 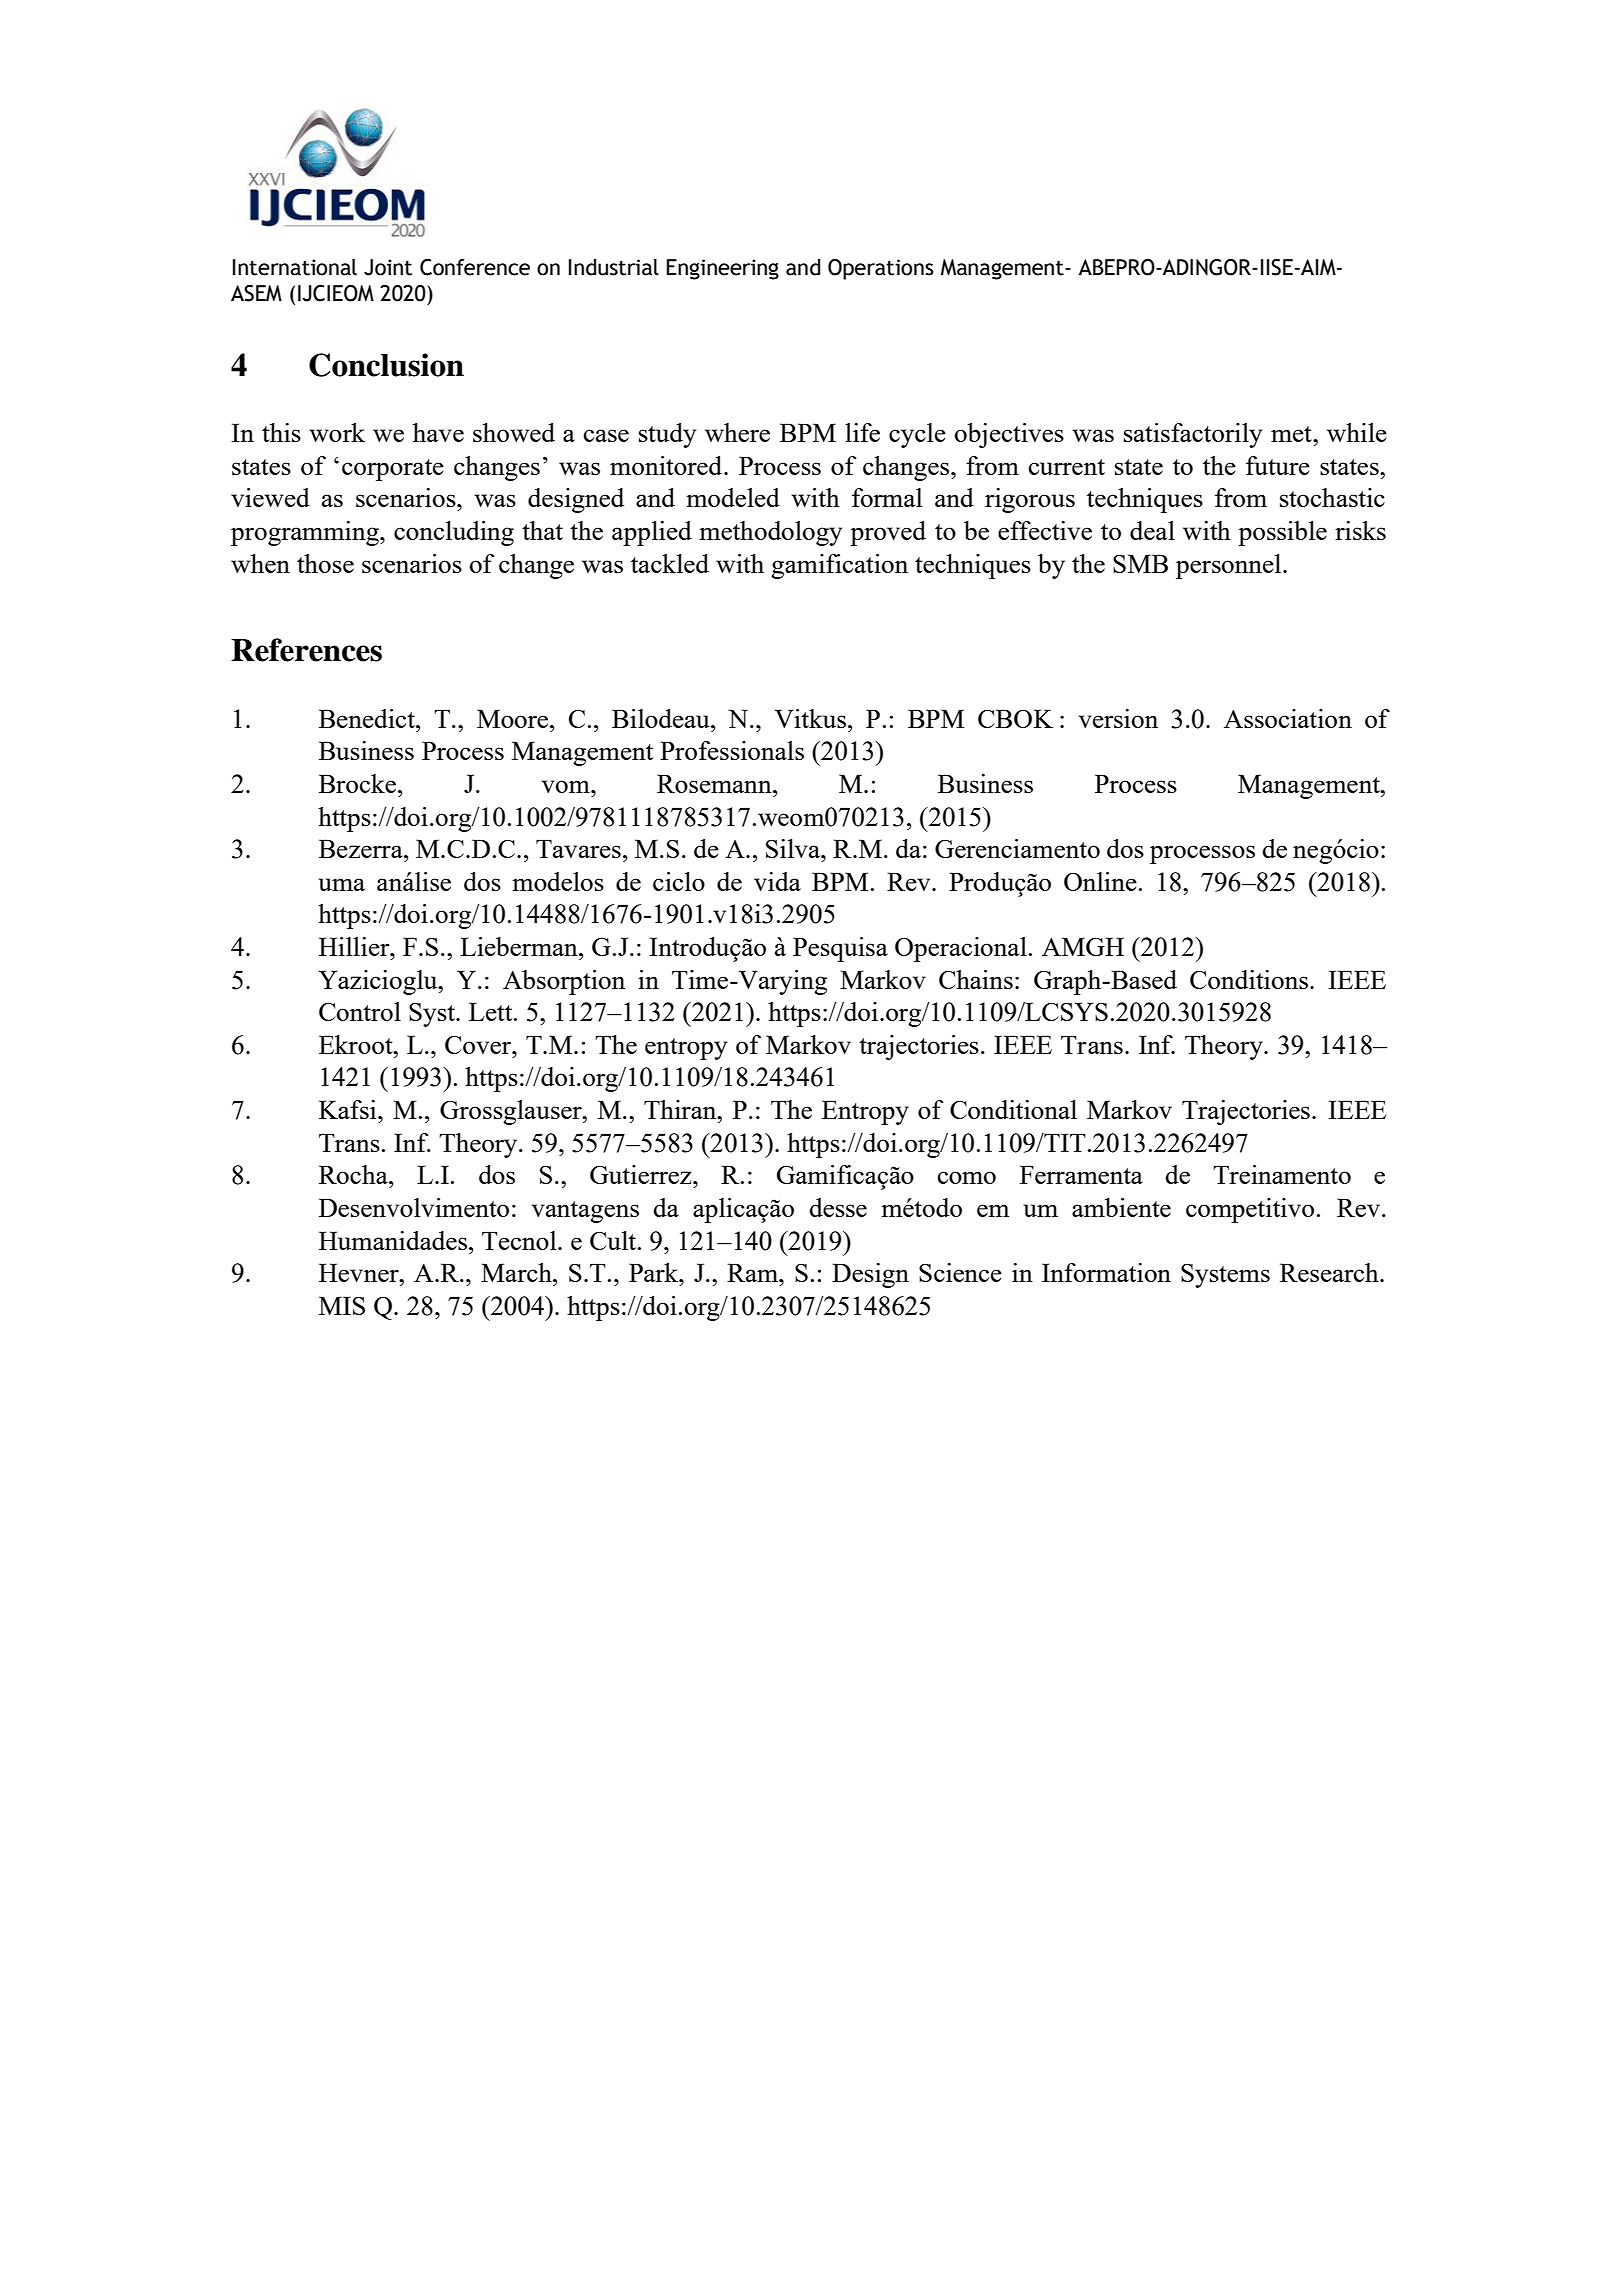 What do you see at coordinates (368, 718) in the image?
I see `Benedict` at bounding box center [368, 718].
